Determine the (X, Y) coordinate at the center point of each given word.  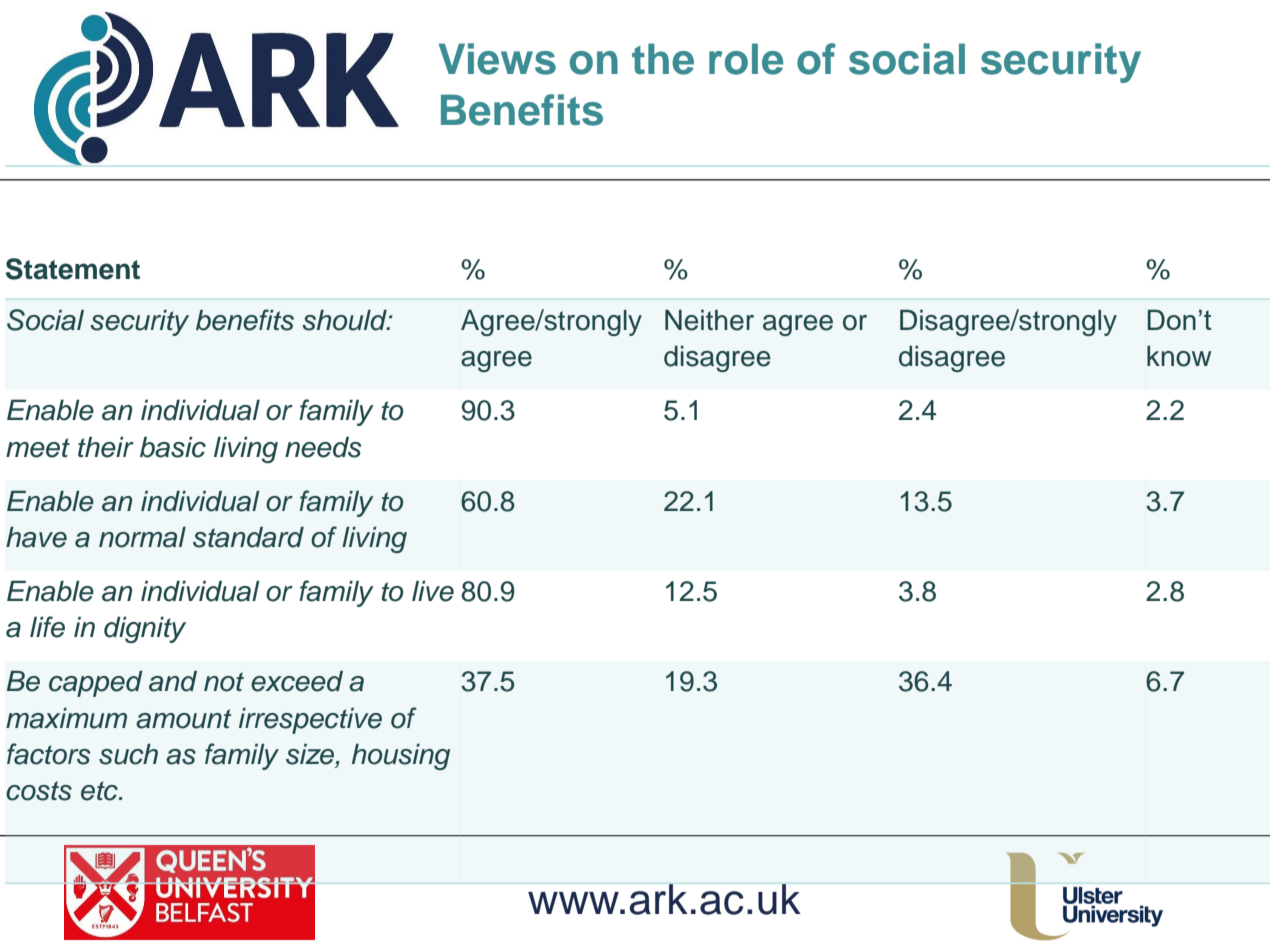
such (128, 754)
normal (142, 537)
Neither (709, 320)
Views (497, 59)
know (1179, 356)
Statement (73, 269)
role (746, 59)
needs (323, 447)
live (433, 591)
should (345, 320)
